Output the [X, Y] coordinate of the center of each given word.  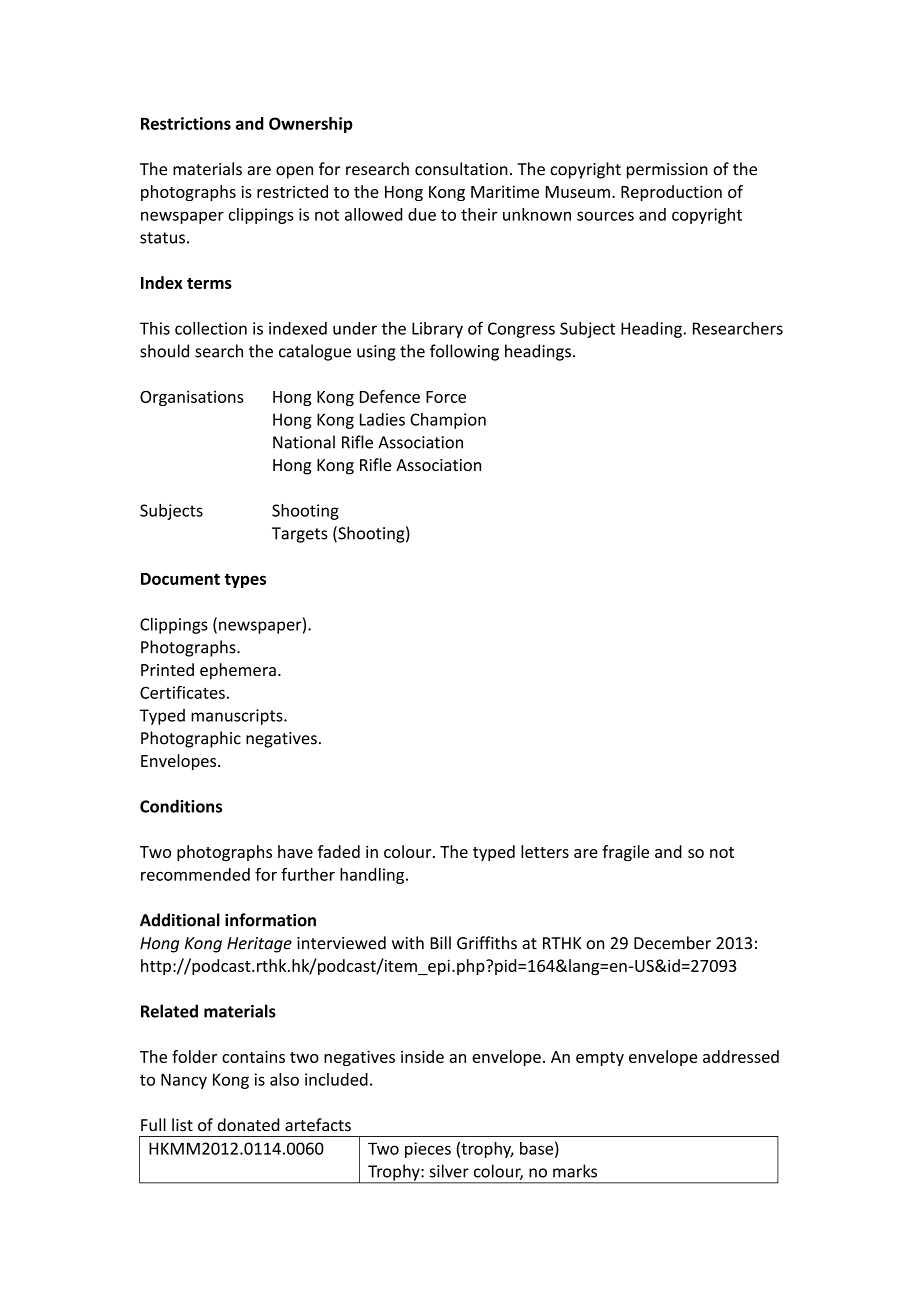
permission [667, 171]
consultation [461, 169]
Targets [300, 535]
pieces [428, 1150]
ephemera [238, 671]
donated [248, 1125]
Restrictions [186, 123]
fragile [625, 853]
